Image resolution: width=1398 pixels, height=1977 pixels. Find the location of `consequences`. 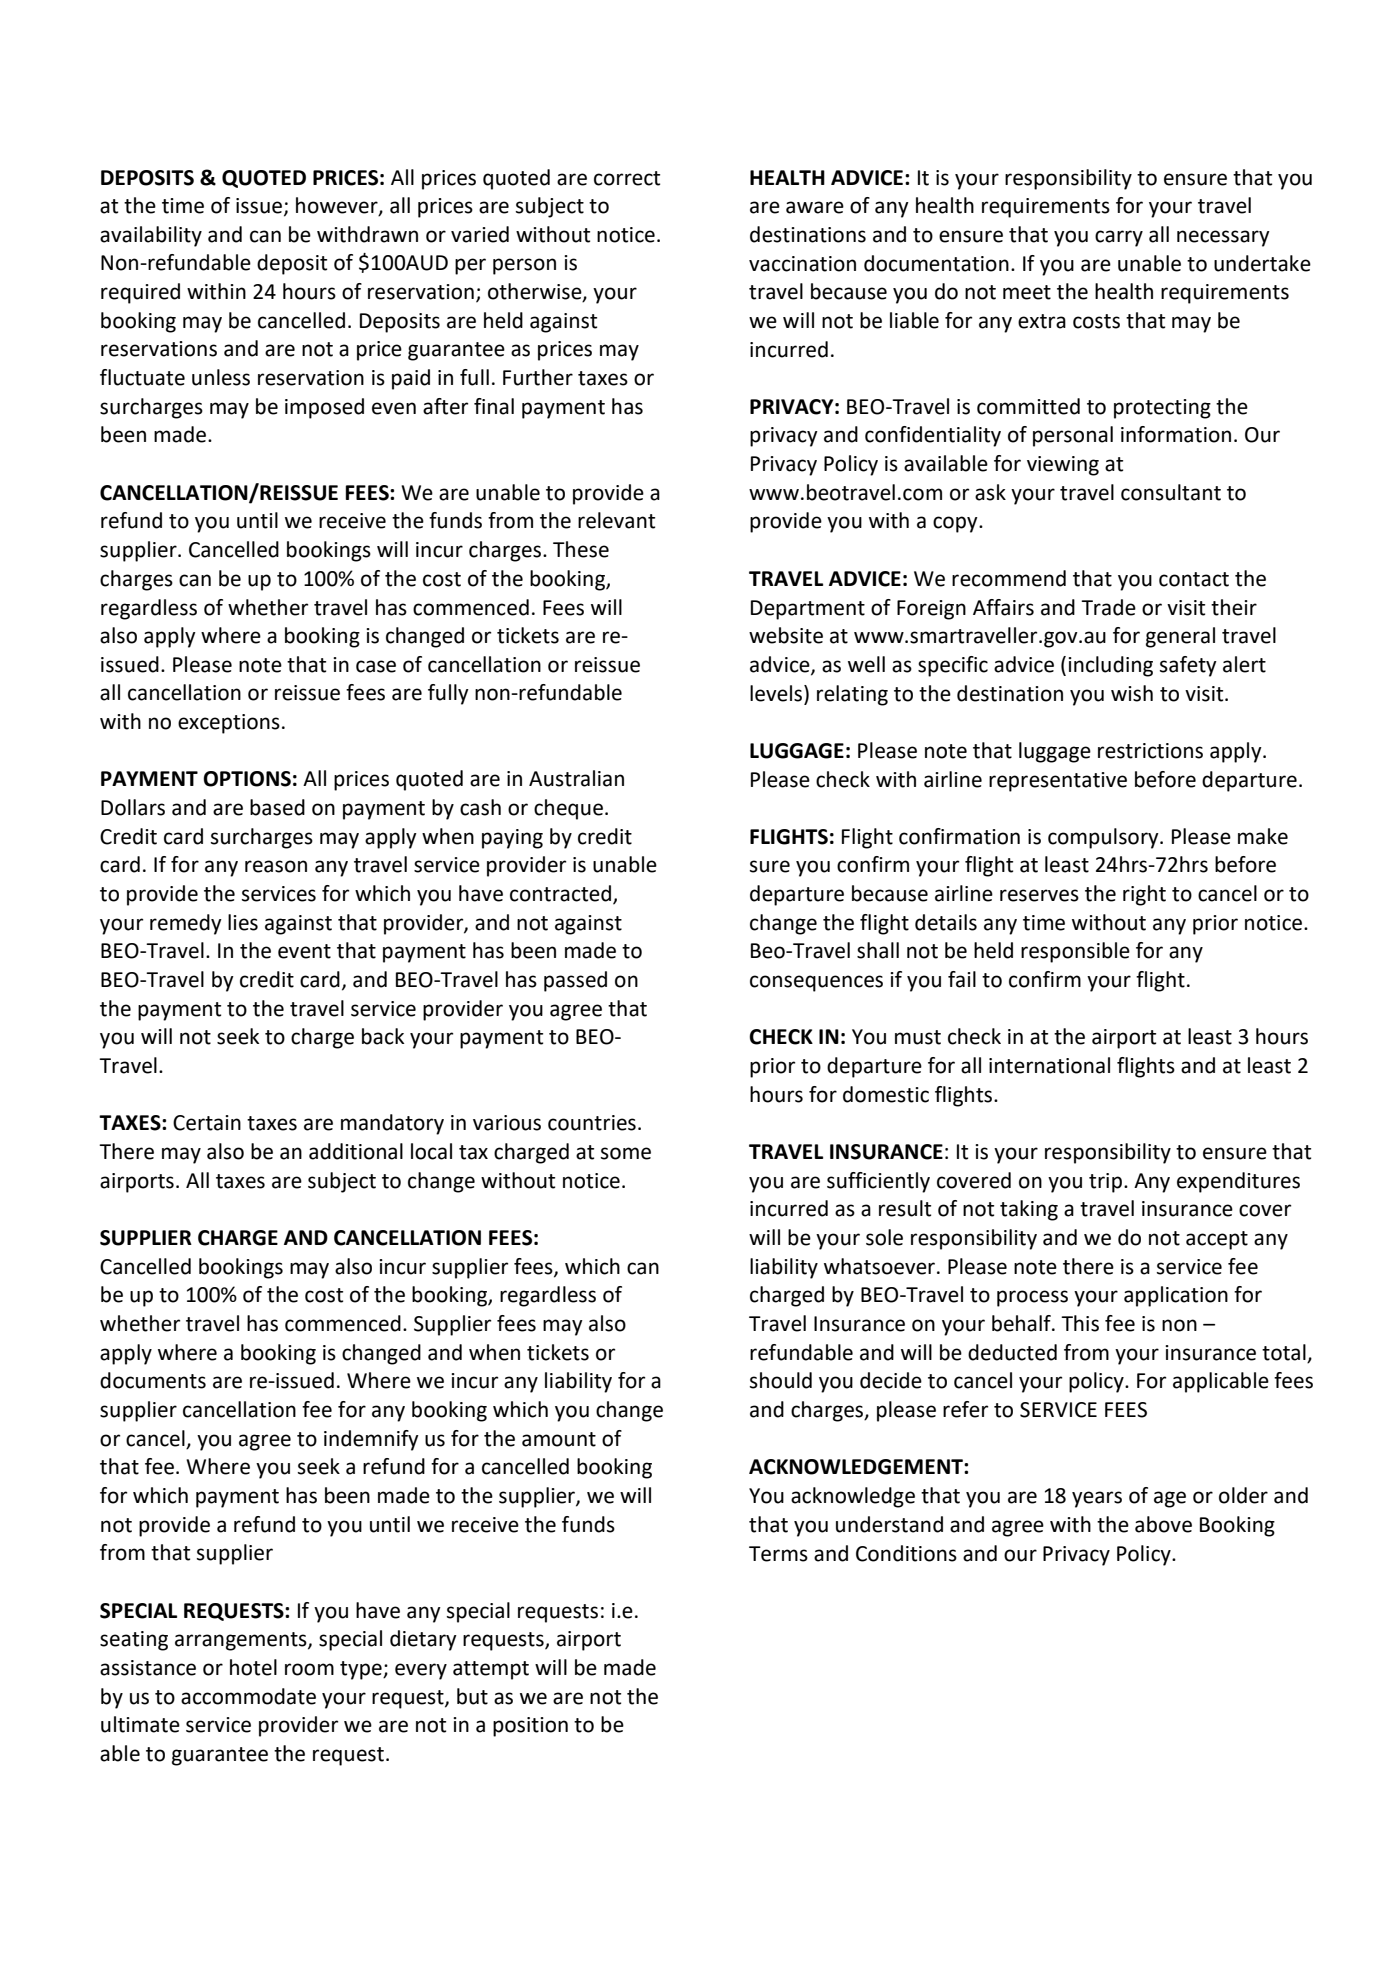

consequences is located at coordinates (816, 983).
